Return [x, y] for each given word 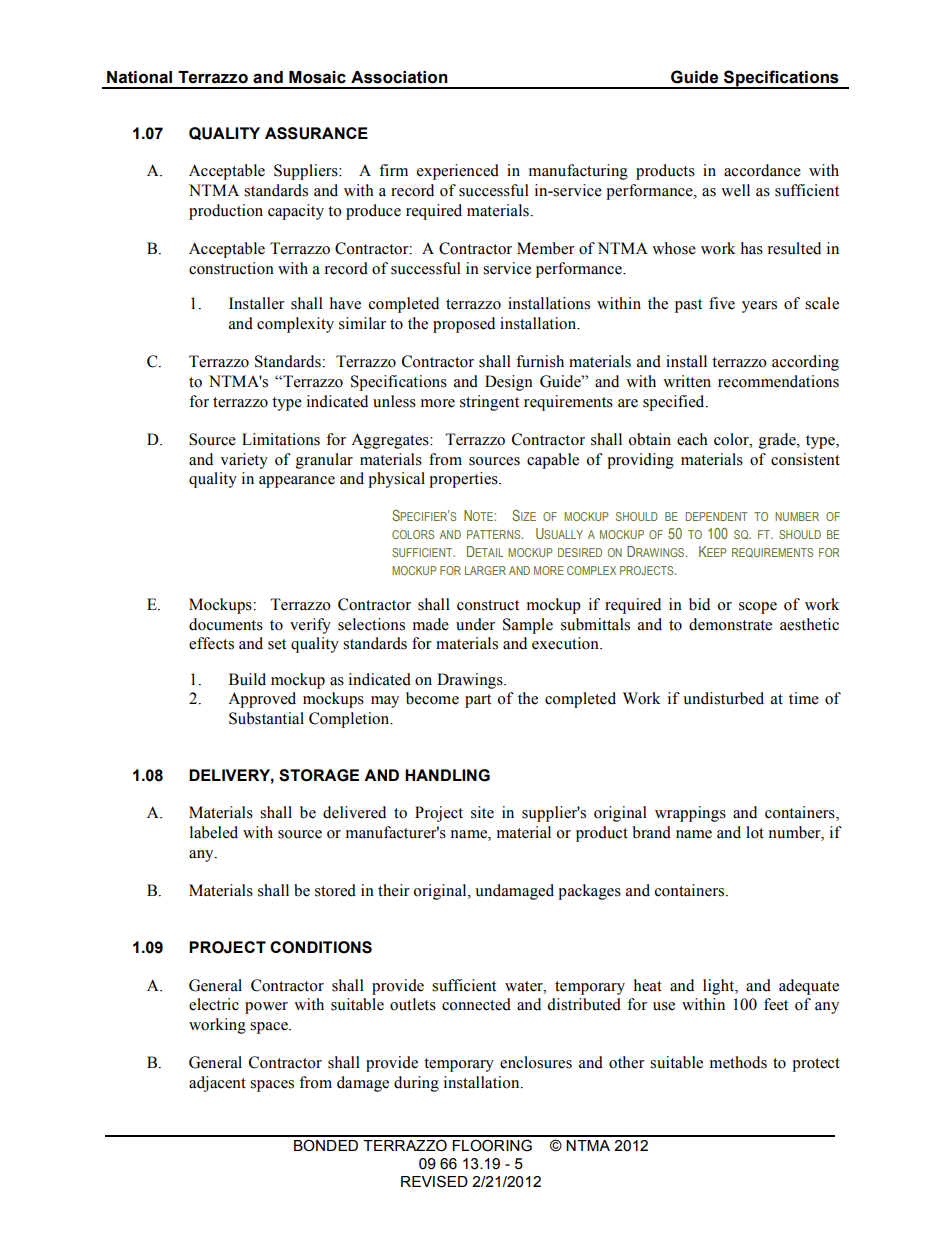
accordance [762, 170]
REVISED [434, 1181]
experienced [458, 172]
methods [738, 1062]
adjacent [217, 1084]
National [139, 77]
